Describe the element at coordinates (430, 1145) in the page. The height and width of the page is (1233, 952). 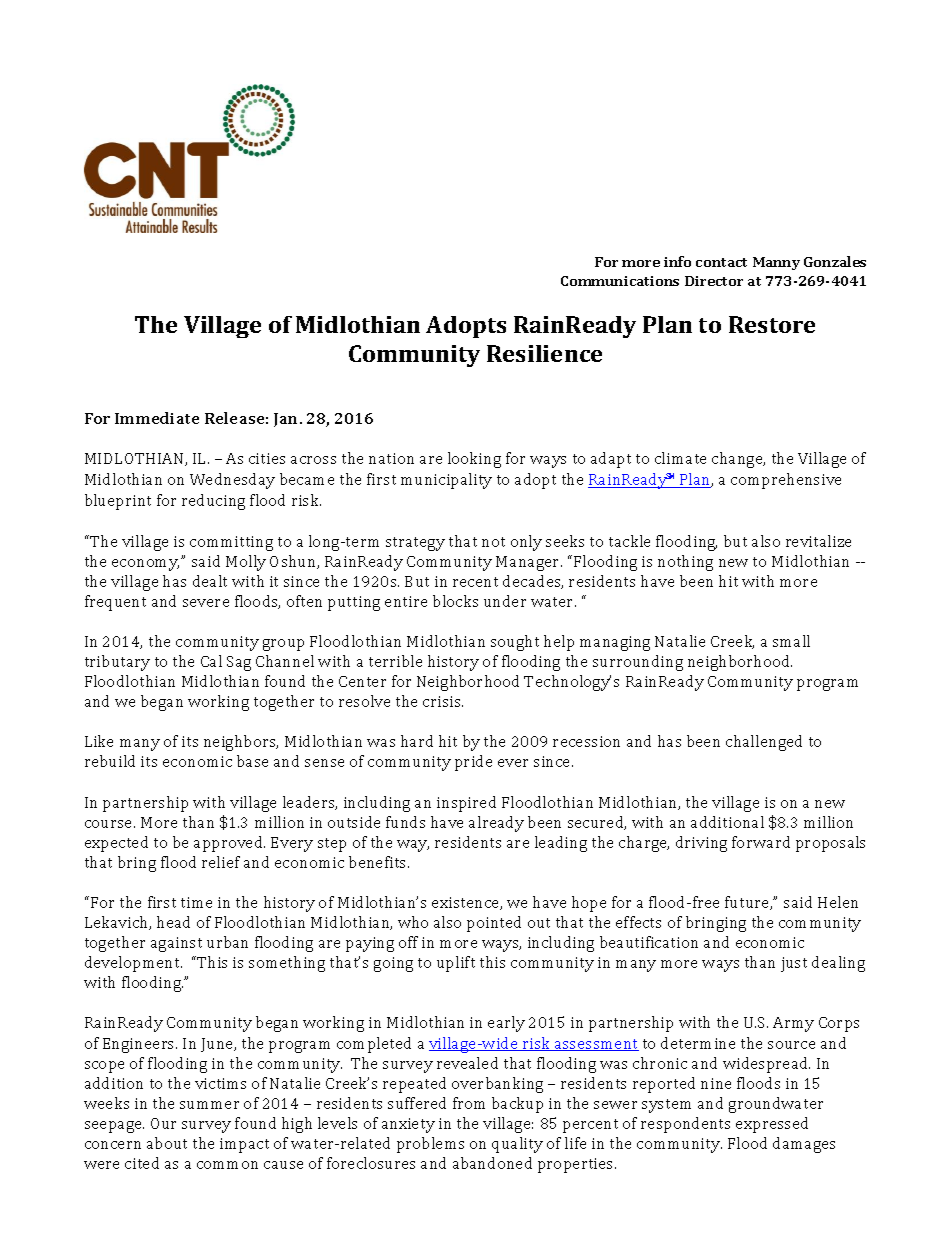
I see `problems` at that location.
